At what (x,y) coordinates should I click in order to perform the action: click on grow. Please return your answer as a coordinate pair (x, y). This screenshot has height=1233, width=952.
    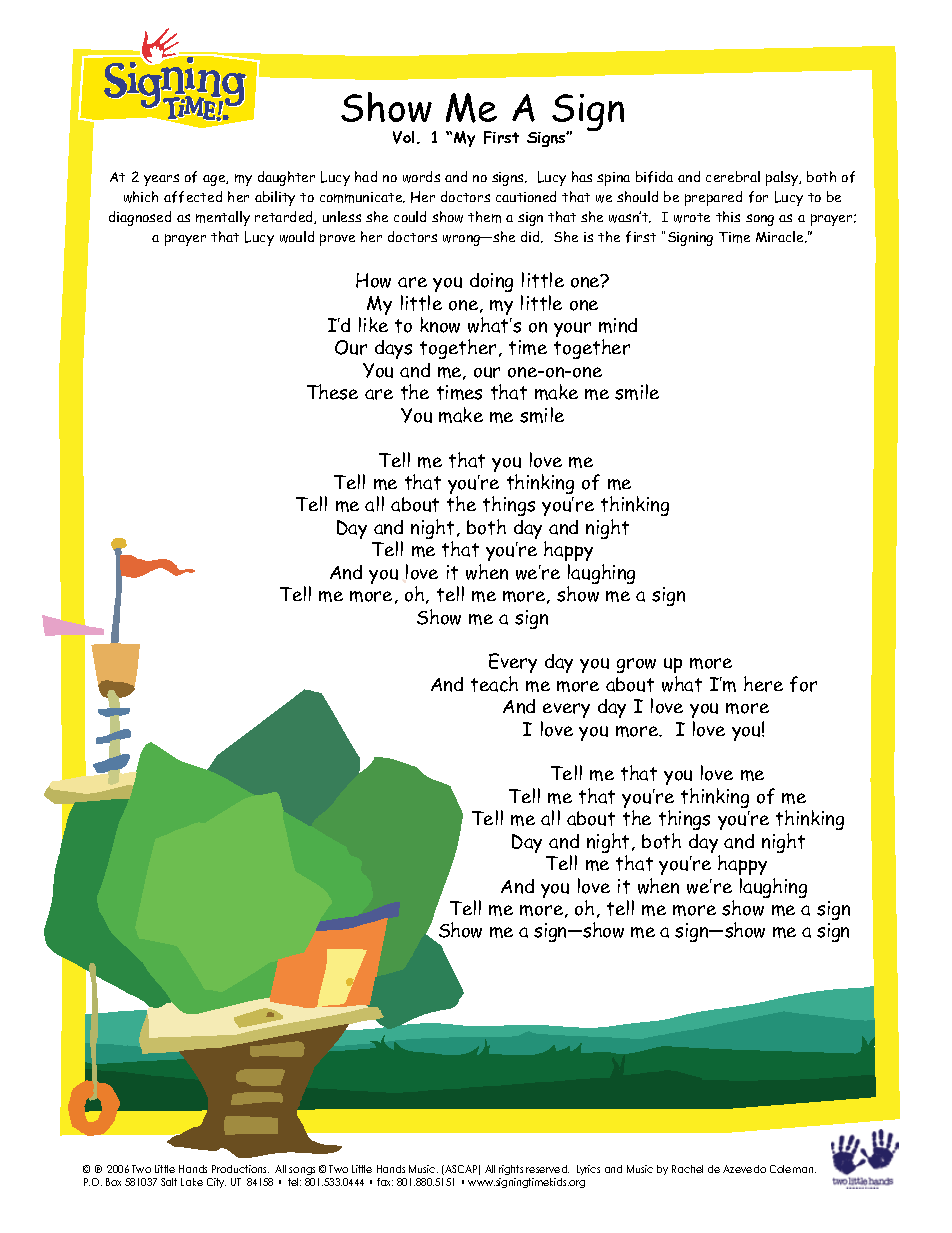
    Looking at the image, I should click on (636, 665).
